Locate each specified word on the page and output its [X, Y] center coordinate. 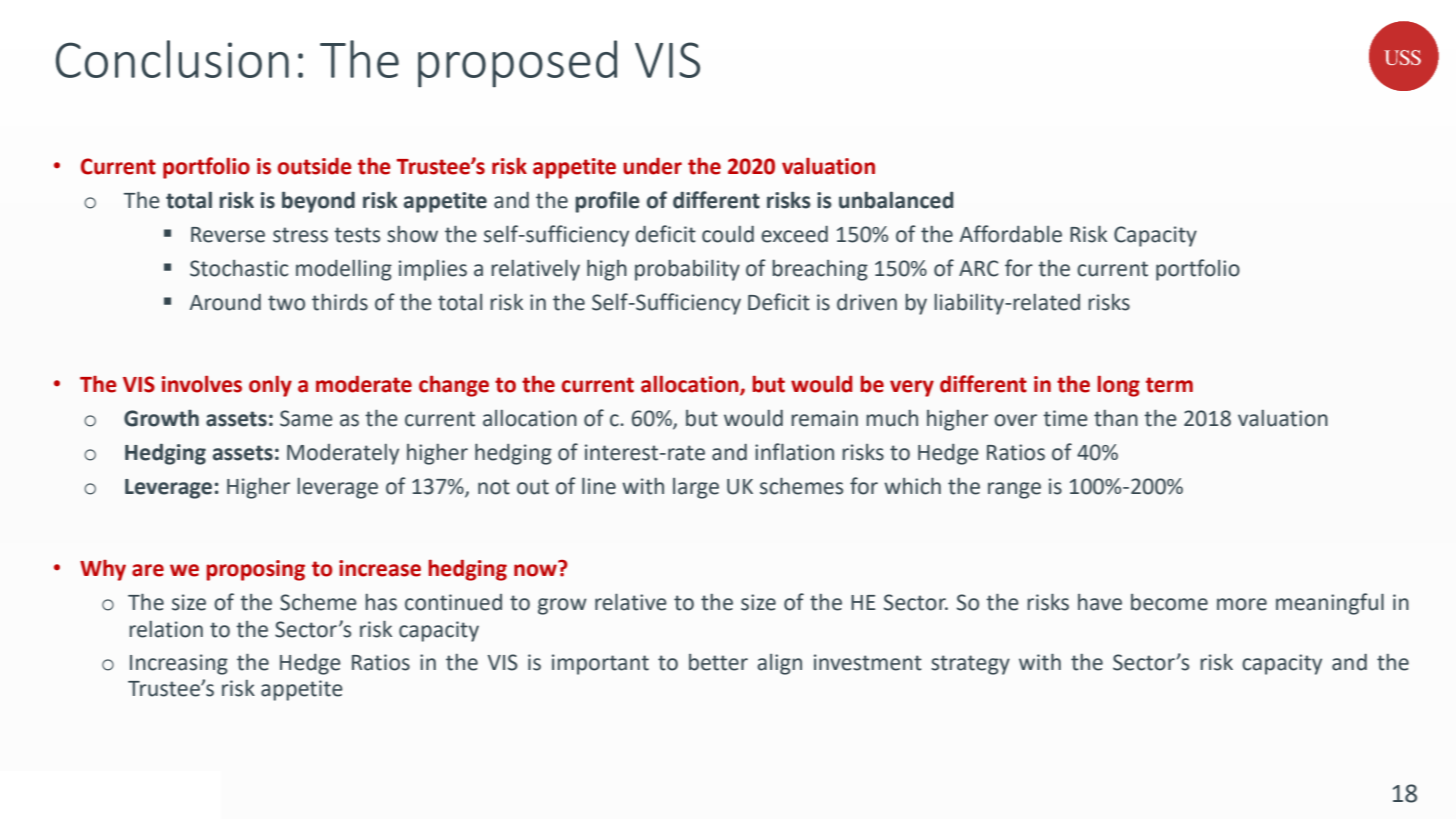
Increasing [179, 664]
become [1169, 602]
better [718, 662]
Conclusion [172, 59]
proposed [517, 64]
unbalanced [896, 200]
